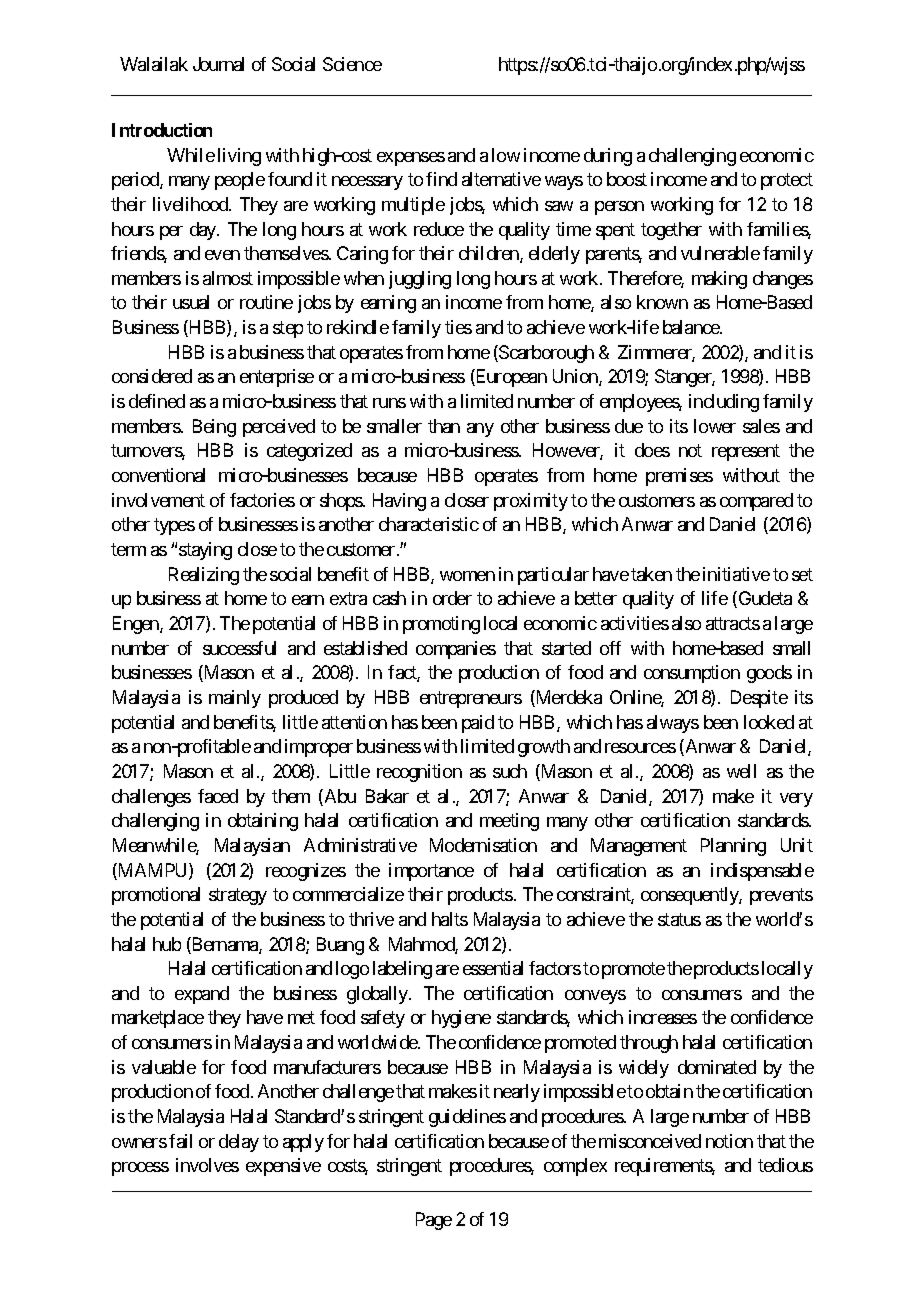  What do you see at coordinates (787, 182) in the screenshot?
I see `protect` at bounding box center [787, 182].
